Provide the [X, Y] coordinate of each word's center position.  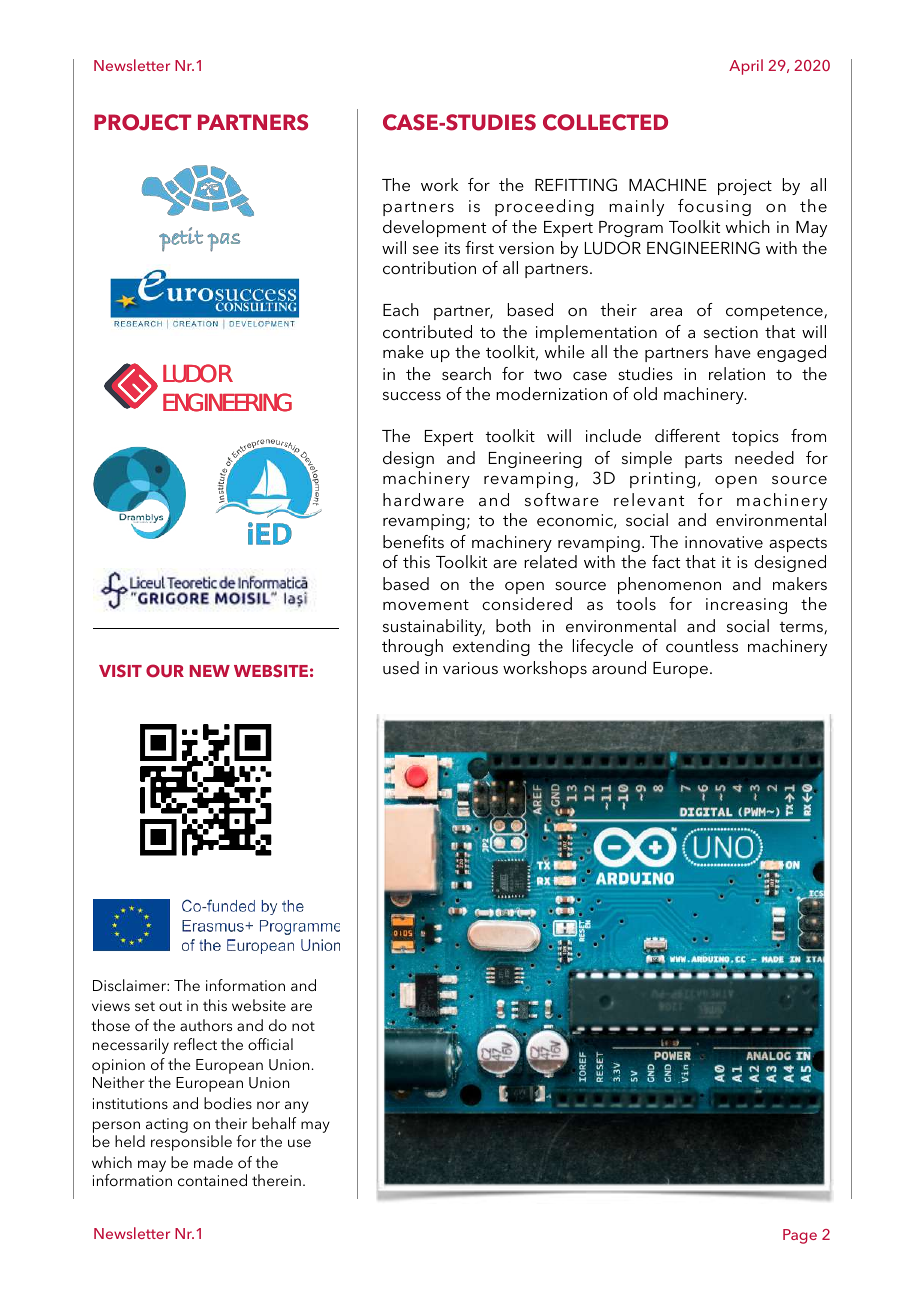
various [470, 668]
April [746, 67]
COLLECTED [605, 122]
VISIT [120, 670]
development [434, 228]
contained [212, 1180]
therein [276, 1180]
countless [702, 645]
